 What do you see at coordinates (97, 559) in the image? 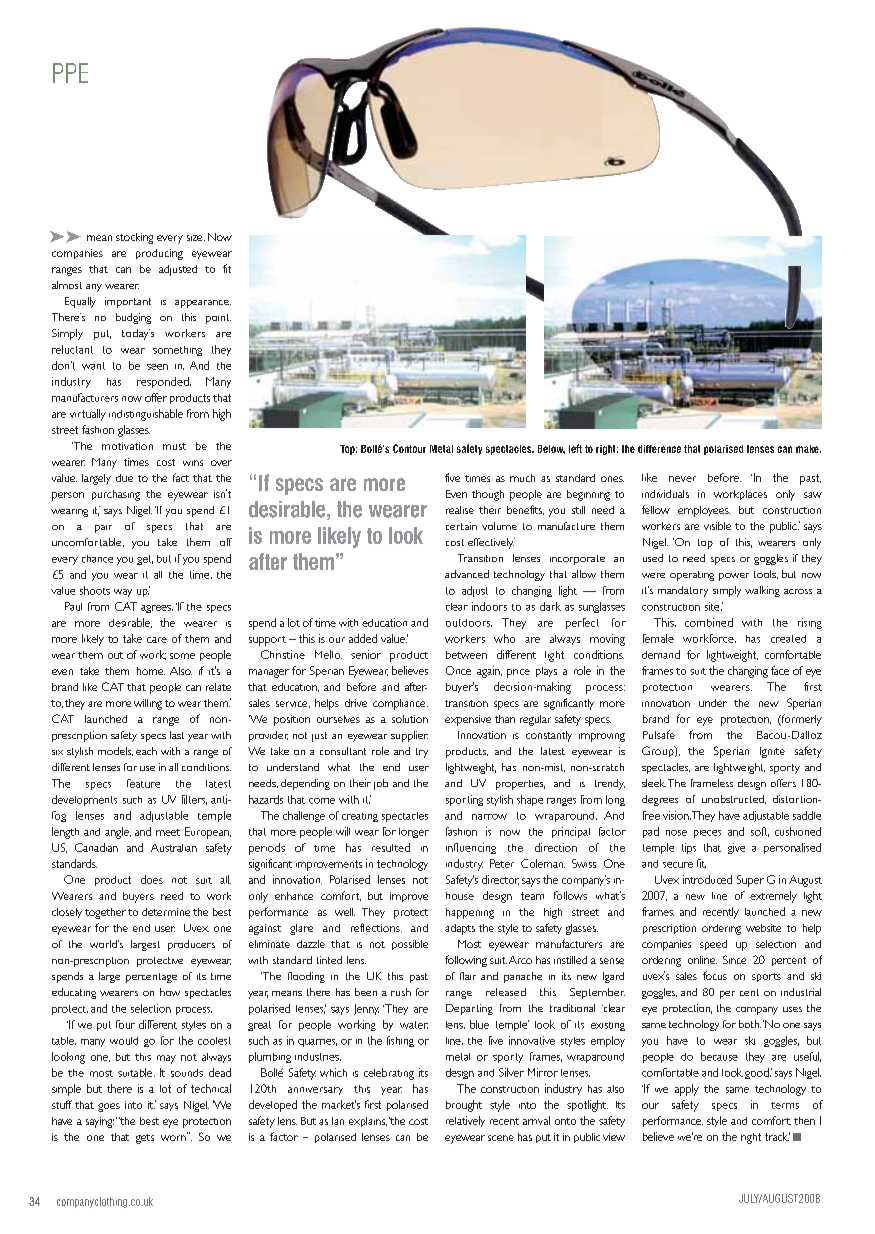
I see `chance` at bounding box center [97, 559].
